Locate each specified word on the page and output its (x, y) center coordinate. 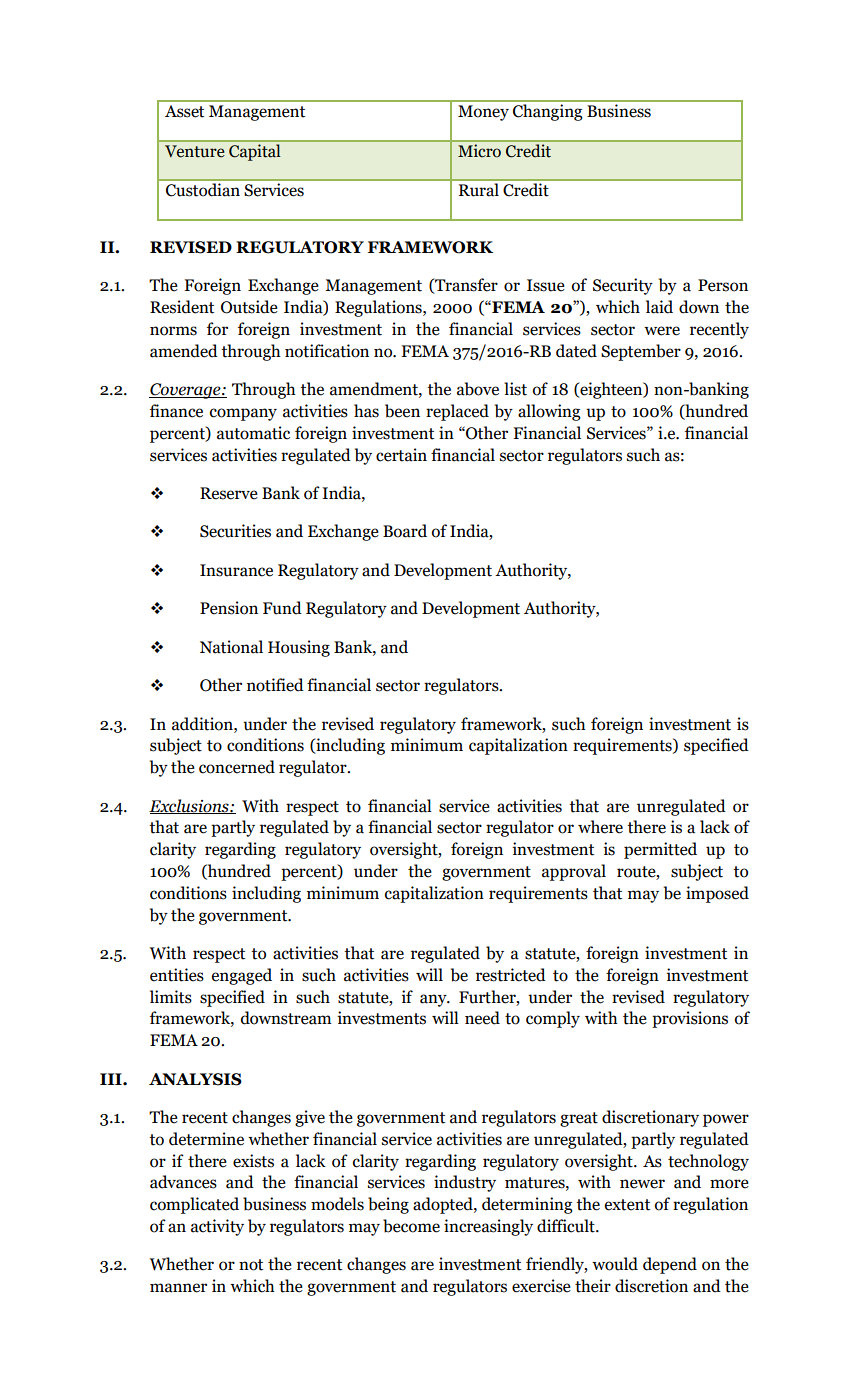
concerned (237, 767)
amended (184, 351)
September (641, 352)
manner (178, 1288)
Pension (229, 608)
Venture (195, 151)
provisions (690, 1019)
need (482, 1018)
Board (405, 531)
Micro (479, 151)
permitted (660, 850)
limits (171, 997)
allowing (549, 412)
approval (574, 872)
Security (623, 286)
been (402, 411)
